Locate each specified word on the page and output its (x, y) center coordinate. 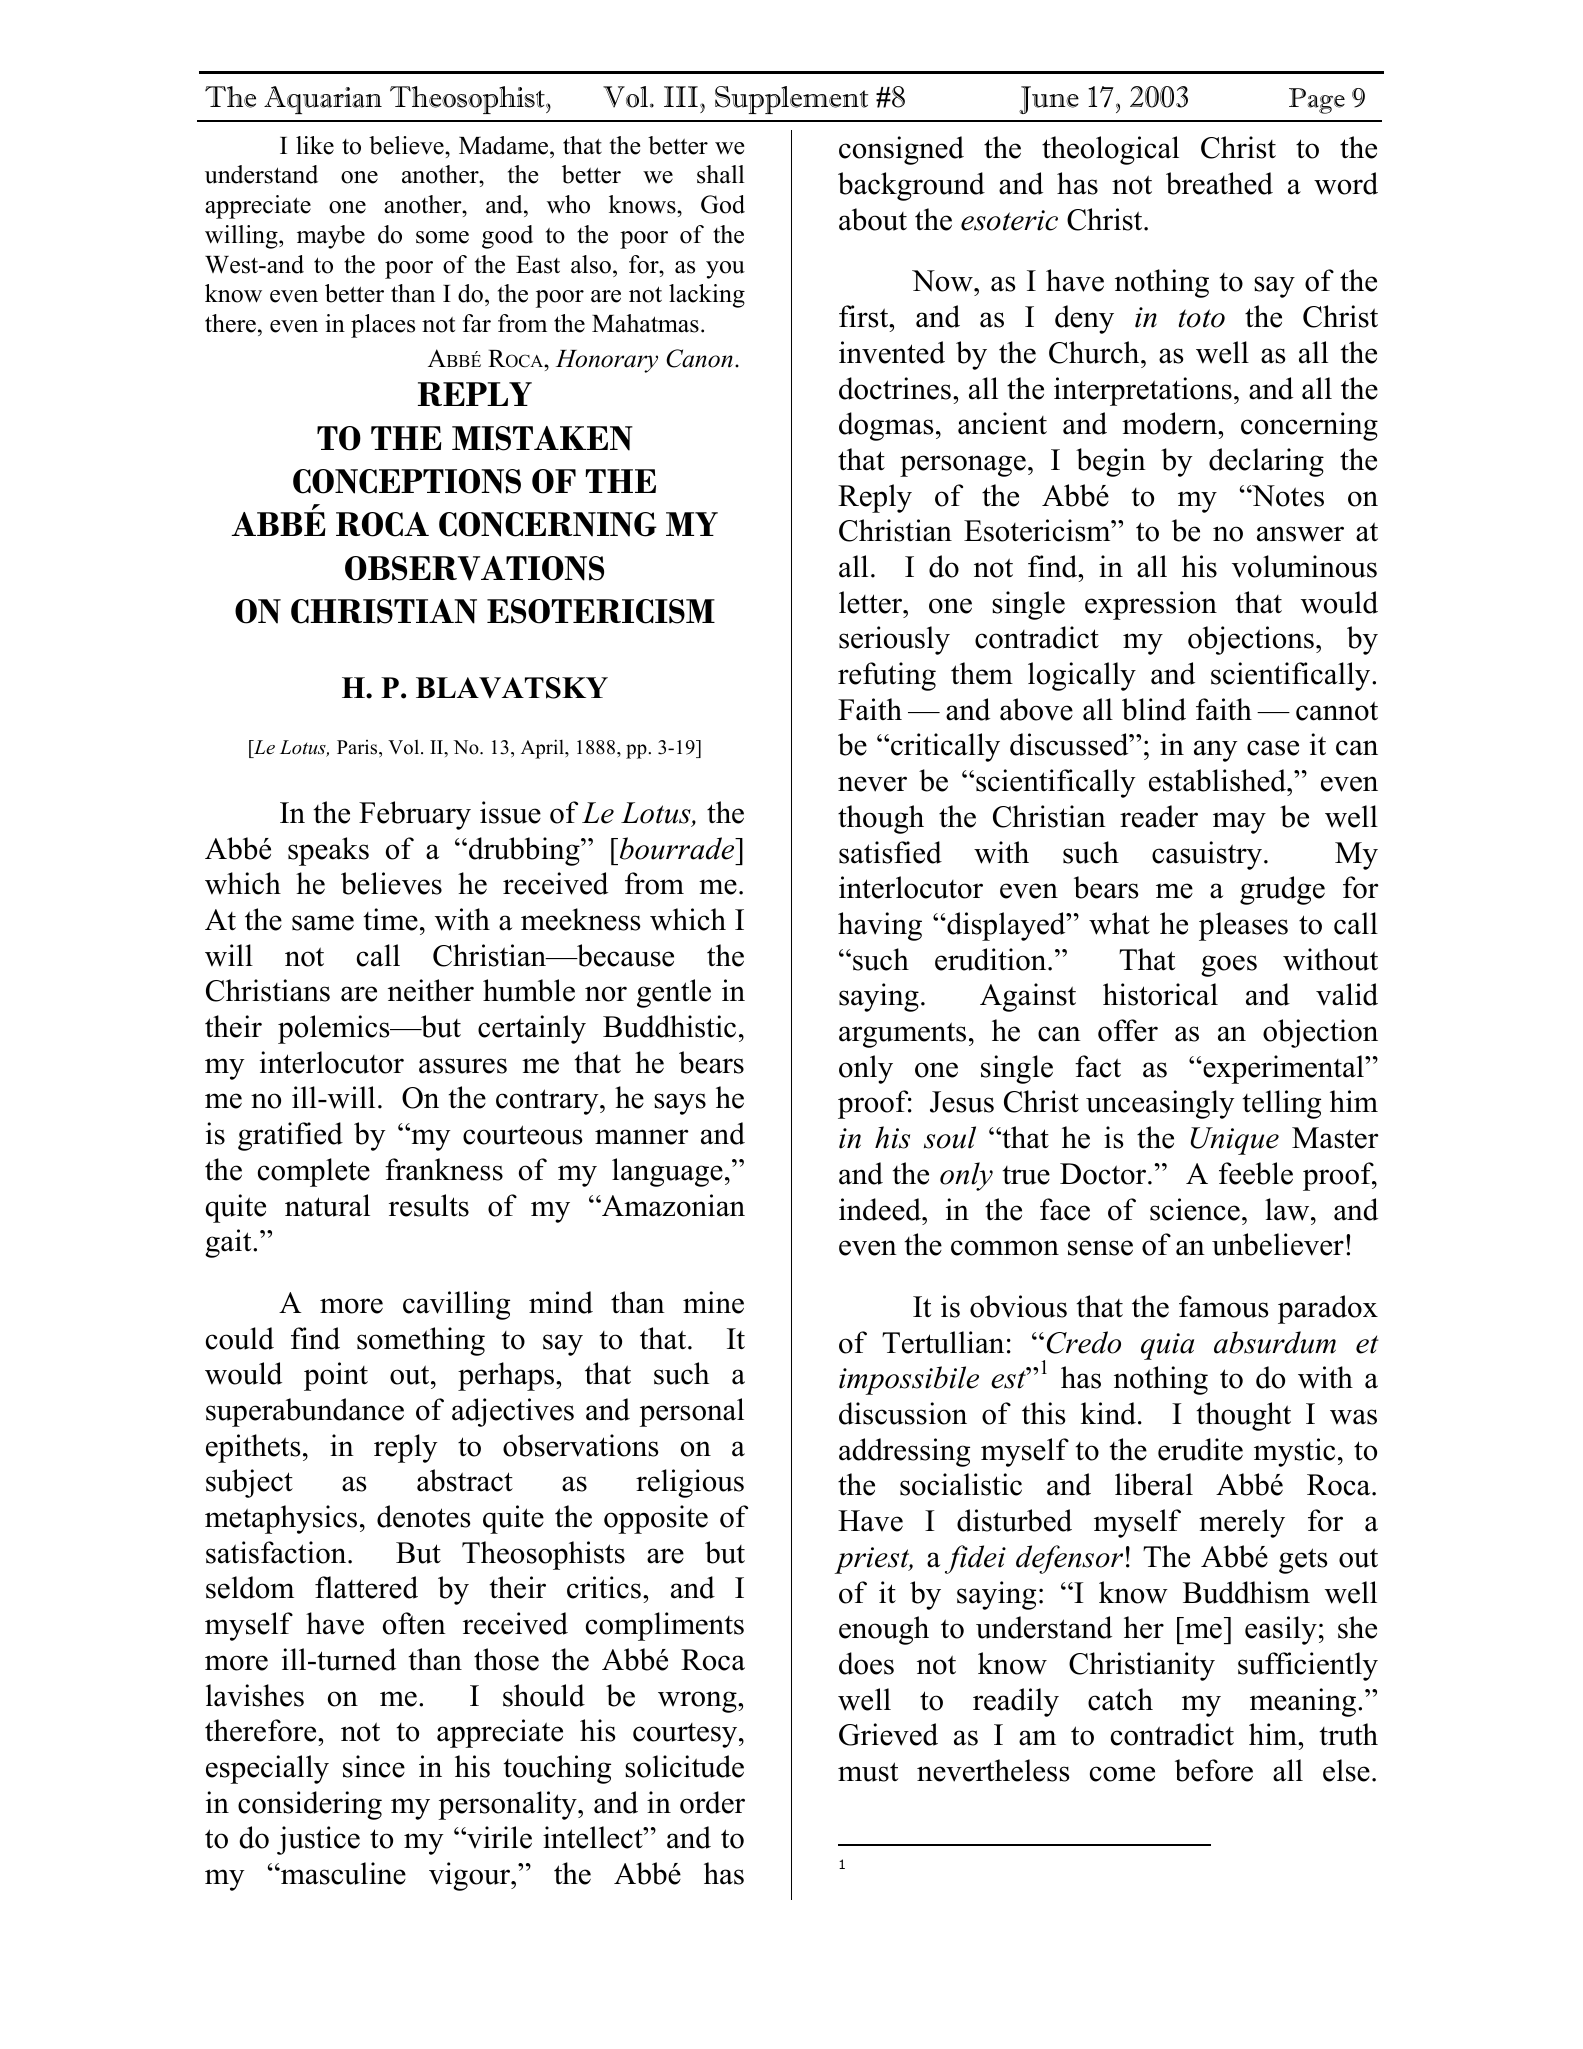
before (1214, 1770)
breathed (1219, 183)
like (315, 145)
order (712, 1802)
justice (318, 1840)
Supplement (791, 100)
